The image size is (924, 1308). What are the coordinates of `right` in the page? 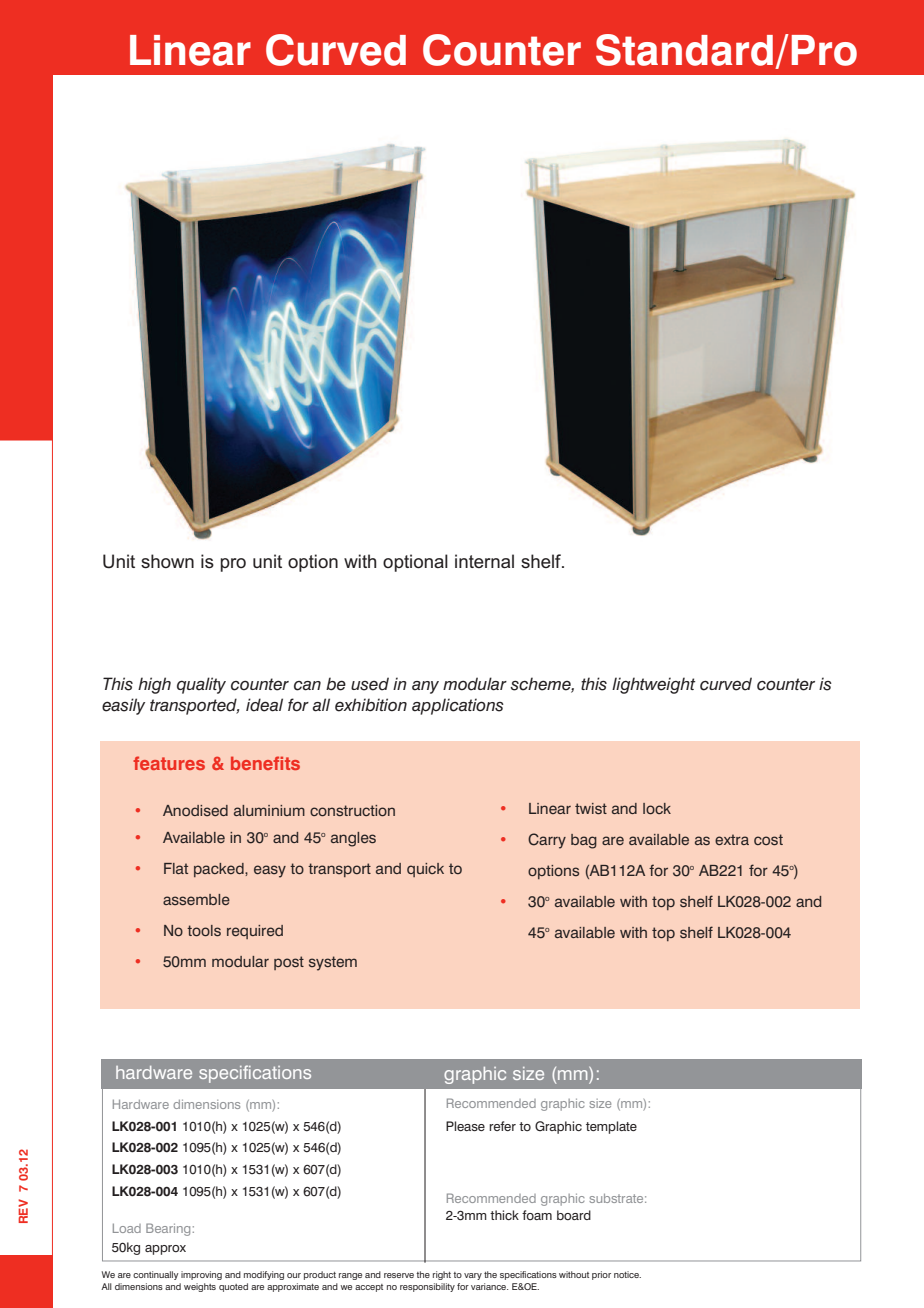 It's located at (442, 1275).
